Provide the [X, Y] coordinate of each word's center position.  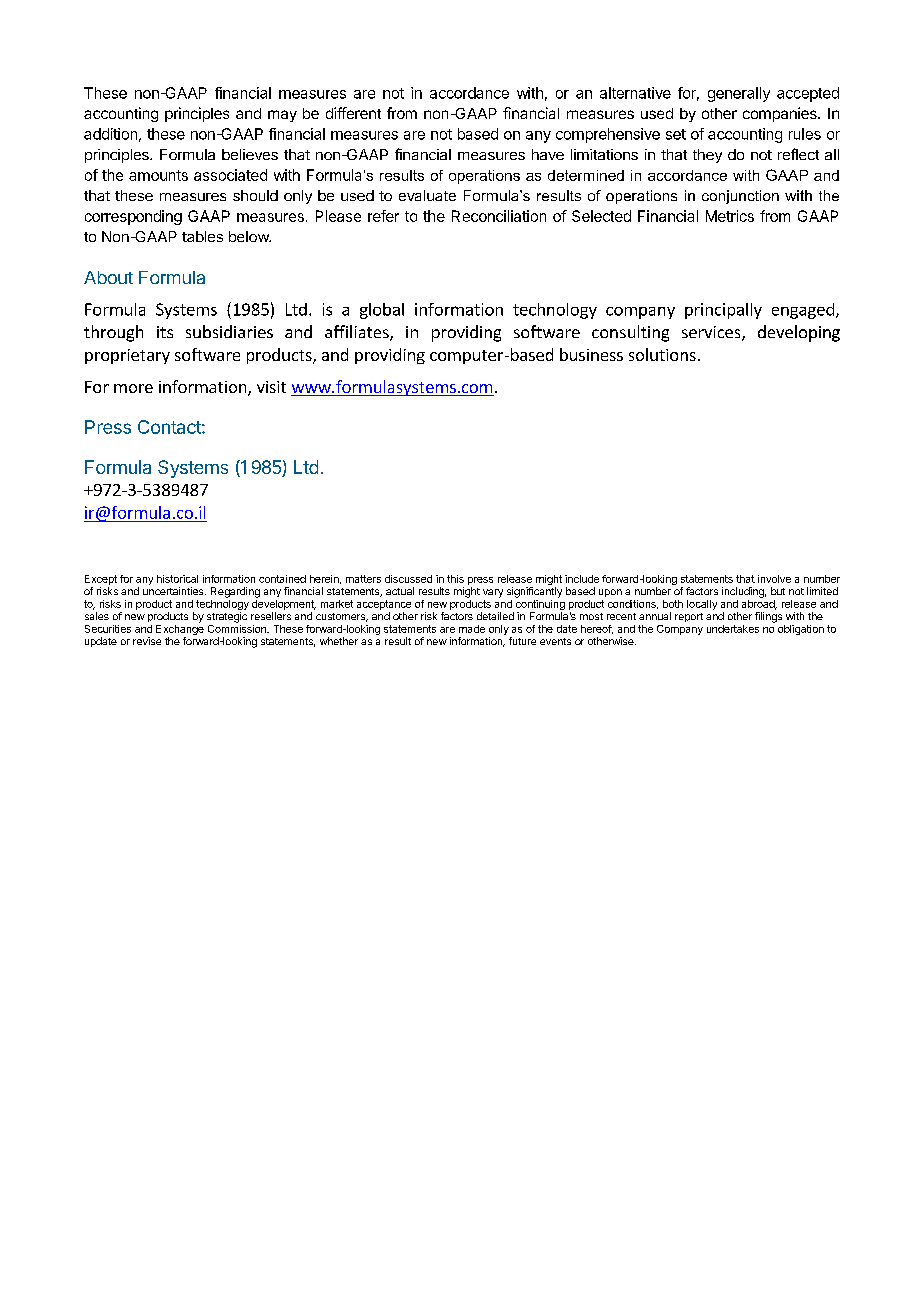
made [472, 629]
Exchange [180, 628]
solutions [662, 354]
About [108, 277]
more [133, 388]
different [353, 113]
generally [739, 94]
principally [723, 311]
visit [271, 387]
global [382, 311]
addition [110, 134]
